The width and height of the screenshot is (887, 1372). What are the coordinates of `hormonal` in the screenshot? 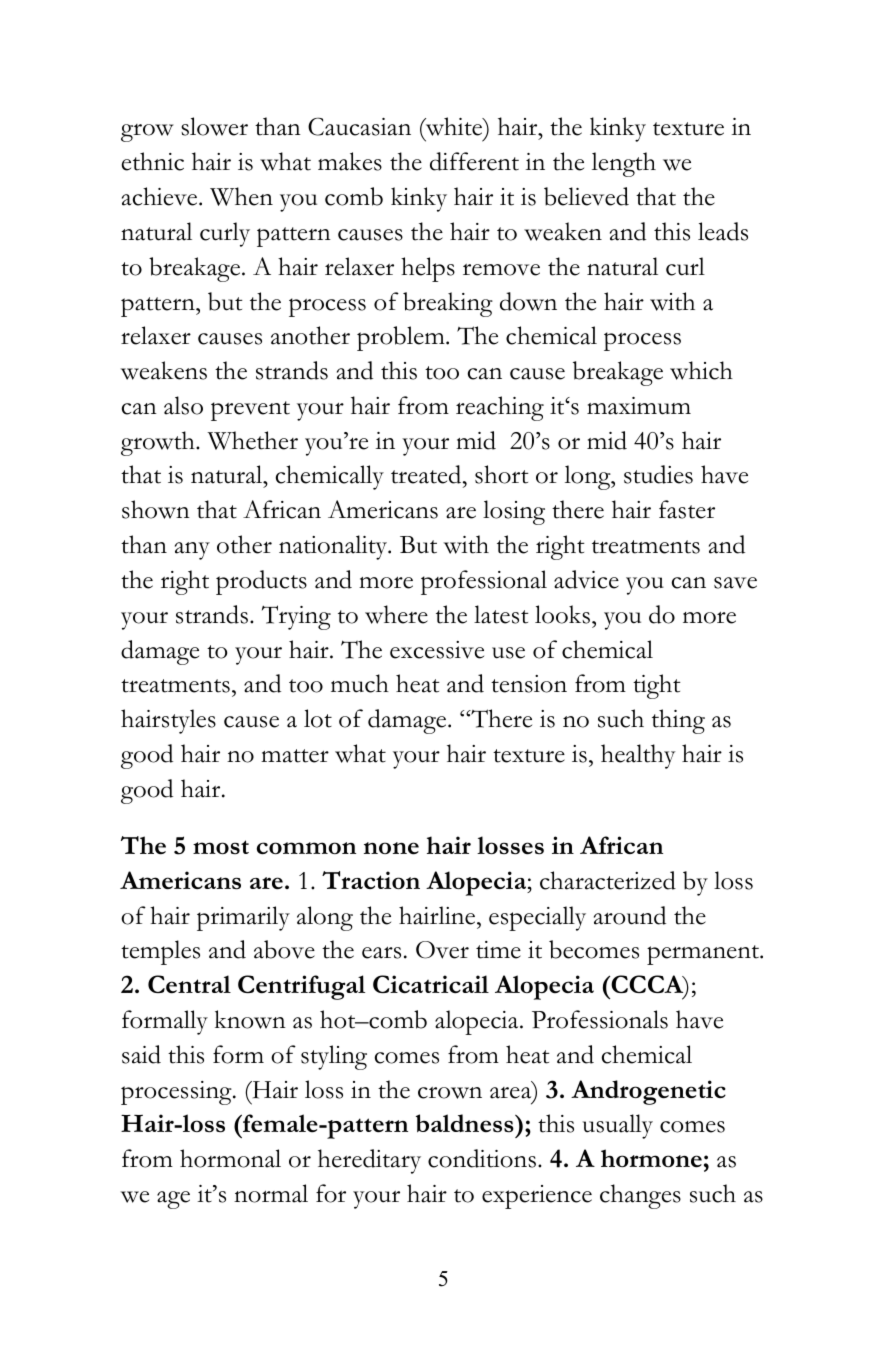 It's located at (230, 1158).
